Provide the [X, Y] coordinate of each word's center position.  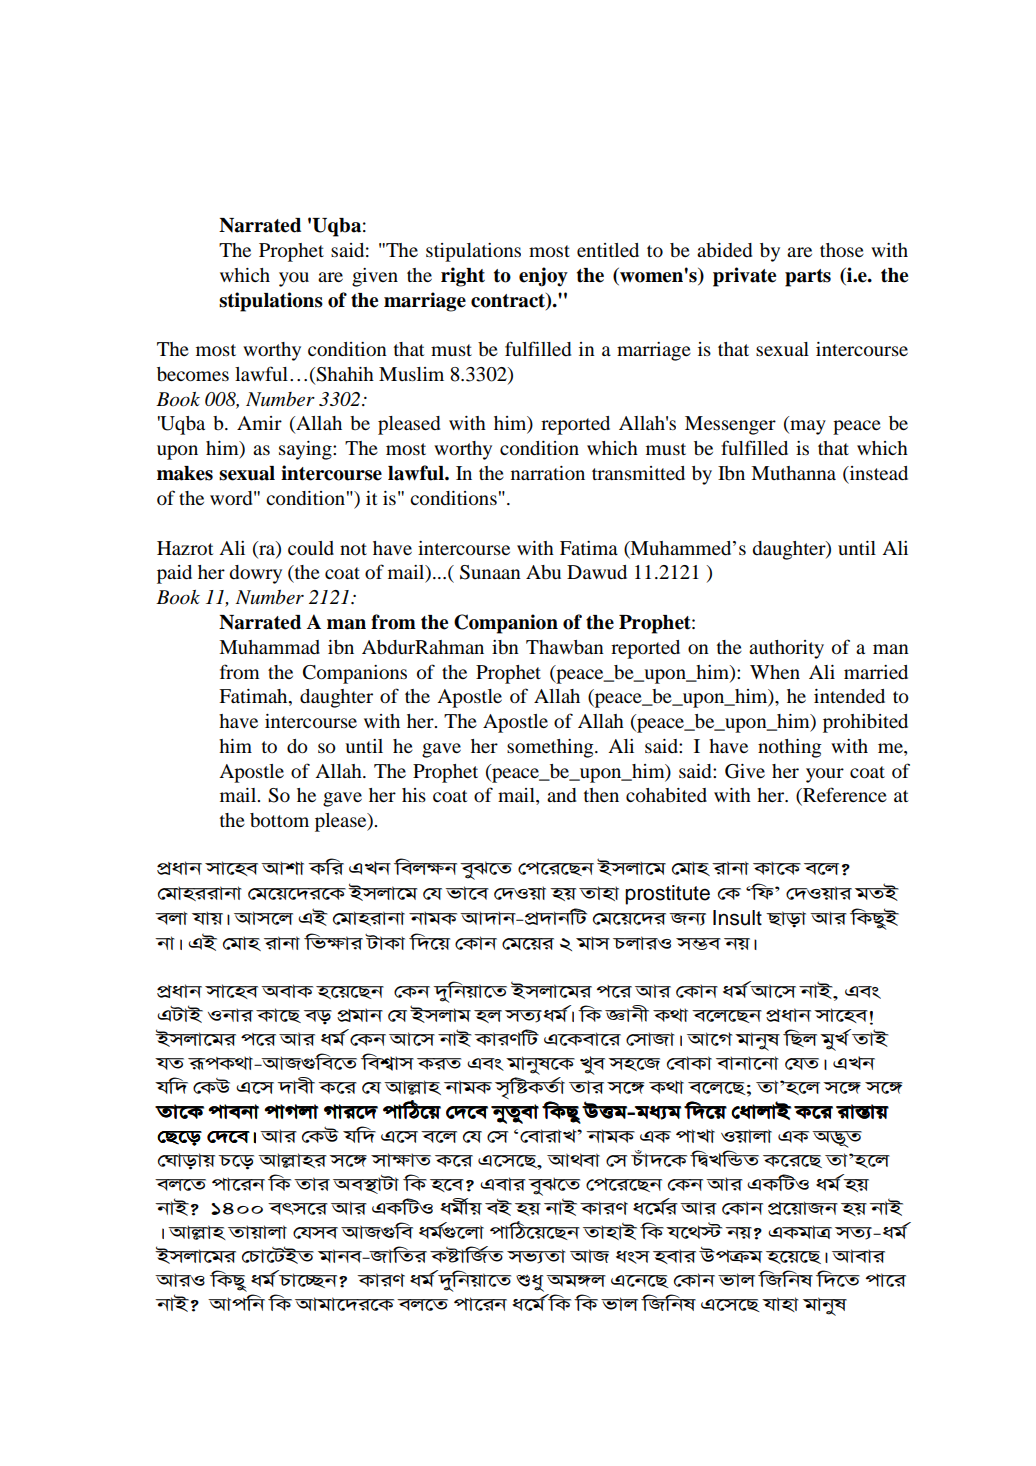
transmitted [638, 473]
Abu [543, 572]
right [463, 277]
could [311, 548]
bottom [279, 820]
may [807, 427]
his [414, 795]
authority [786, 649]
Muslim [411, 374]
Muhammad [269, 647]
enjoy [543, 277]
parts [808, 278]
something [551, 748]
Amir [259, 423]
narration [548, 473]
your [825, 775]
